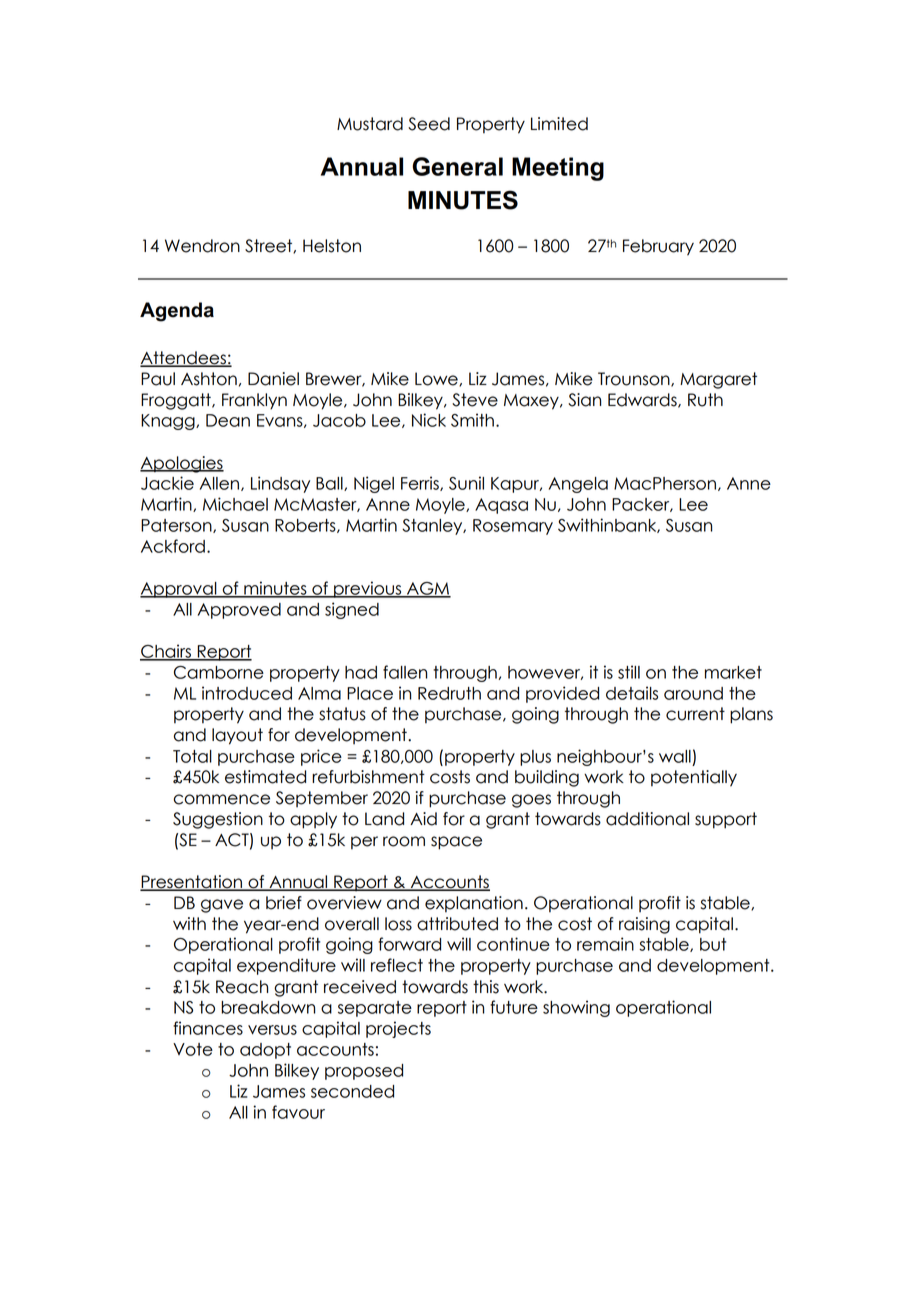  I want to click on February, so click(658, 247).
